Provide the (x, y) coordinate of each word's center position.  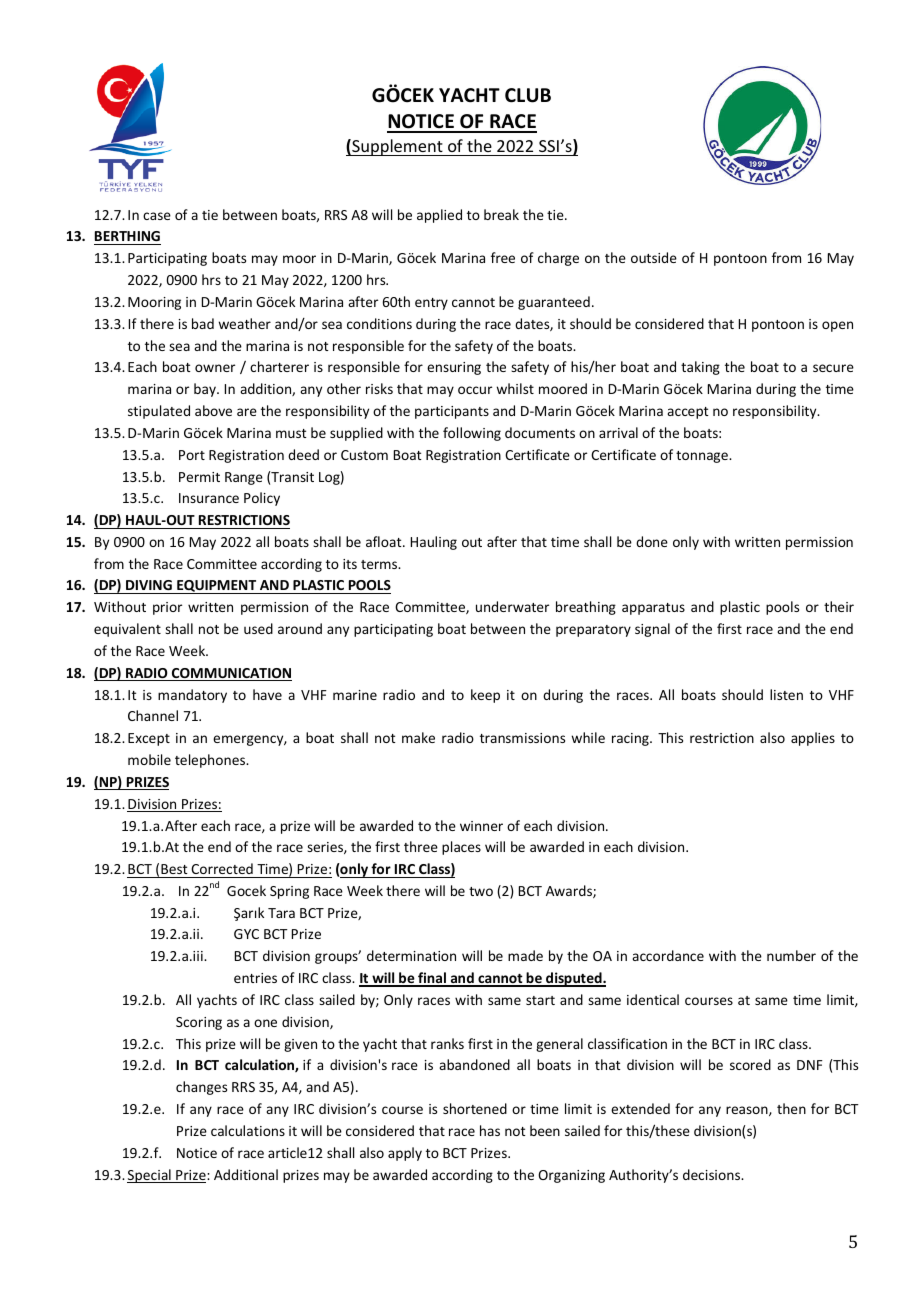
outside (654, 257)
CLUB (528, 95)
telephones (211, 761)
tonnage (703, 457)
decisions (713, 1174)
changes (201, 1088)
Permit (199, 477)
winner (481, 826)
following (472, 434)
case (157, 216)
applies (813, 739)
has (490, 1130)
